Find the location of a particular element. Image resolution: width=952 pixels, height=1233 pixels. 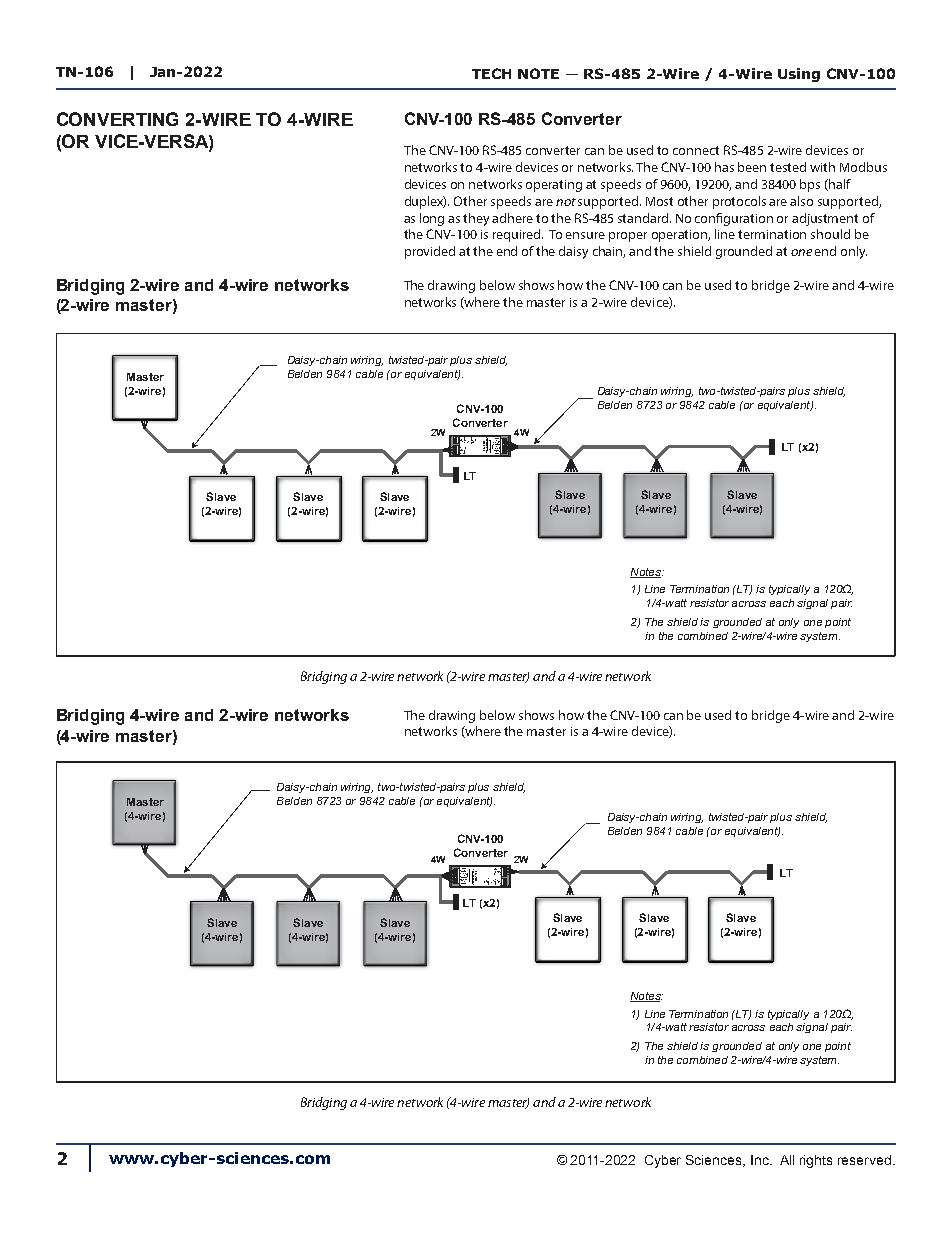

reserved is located at coordinates (866, 1160).
